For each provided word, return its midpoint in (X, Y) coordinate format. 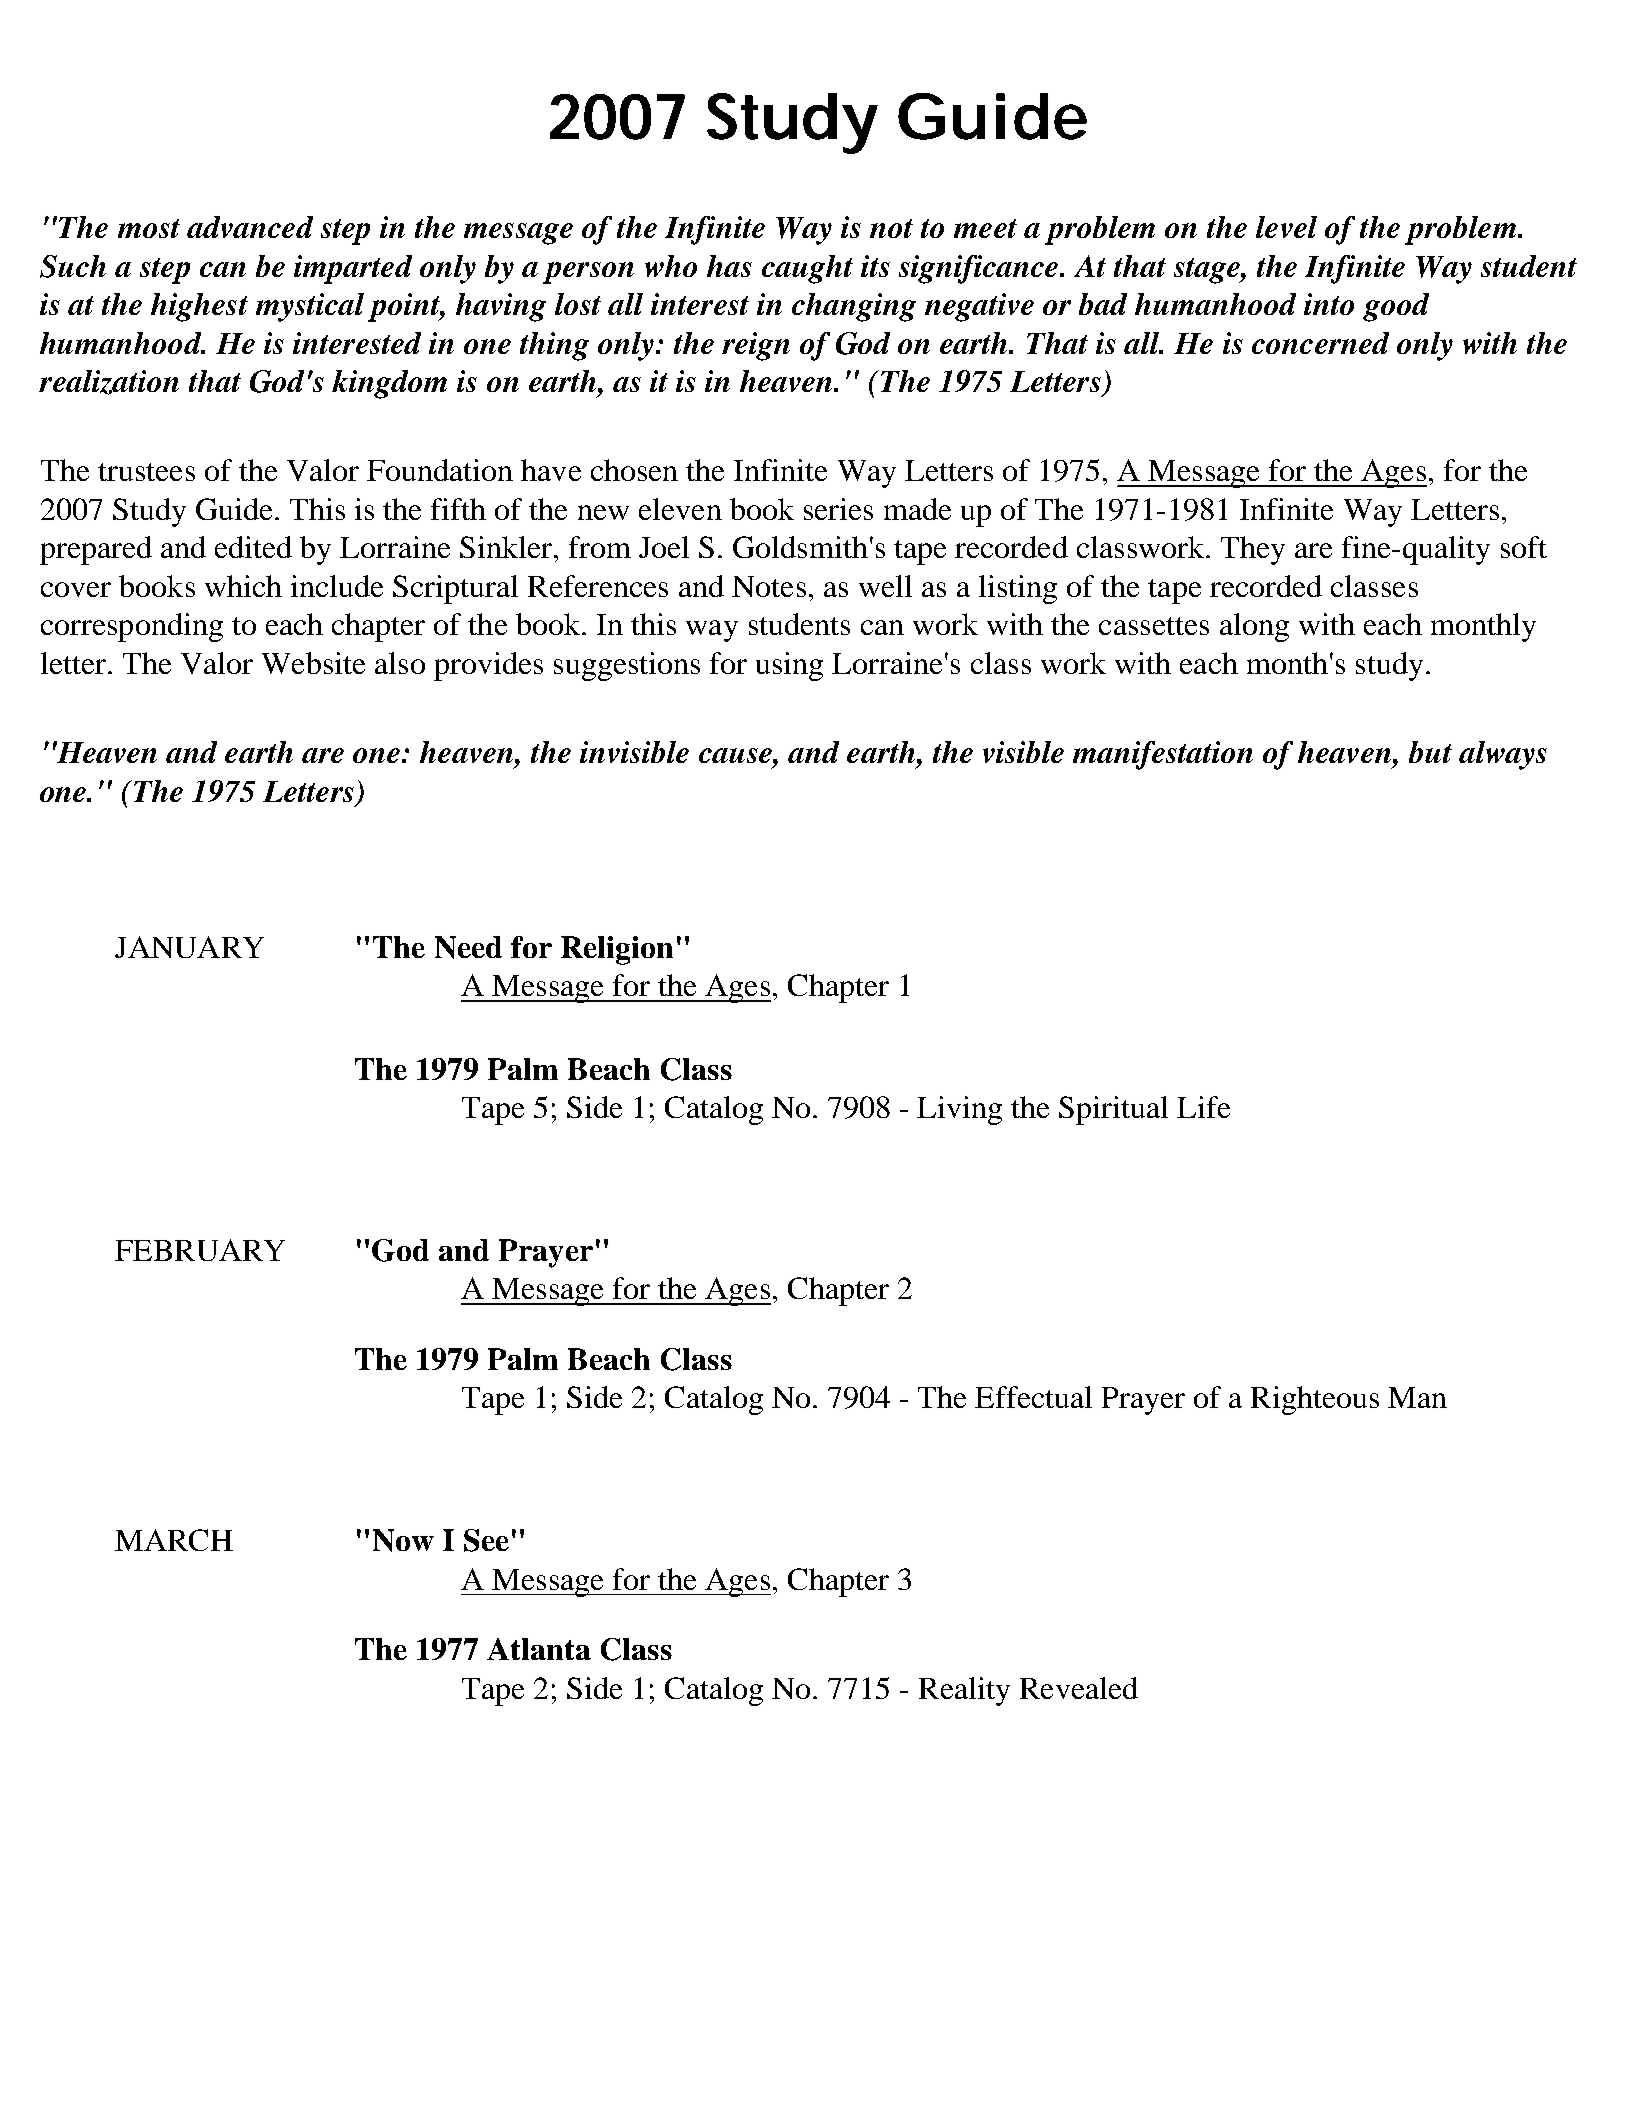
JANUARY (189, 947)
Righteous (1315, 1400)
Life (1203, 1107)
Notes (769, 586)
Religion (617, 950)
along (1254, 627)
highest (199, 307)
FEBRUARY (200, 1250)
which (243, 586)
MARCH (174, 1540)
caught (807, 269)
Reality (964, 1691)
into (1329, 304)
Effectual (1033, 1397)
